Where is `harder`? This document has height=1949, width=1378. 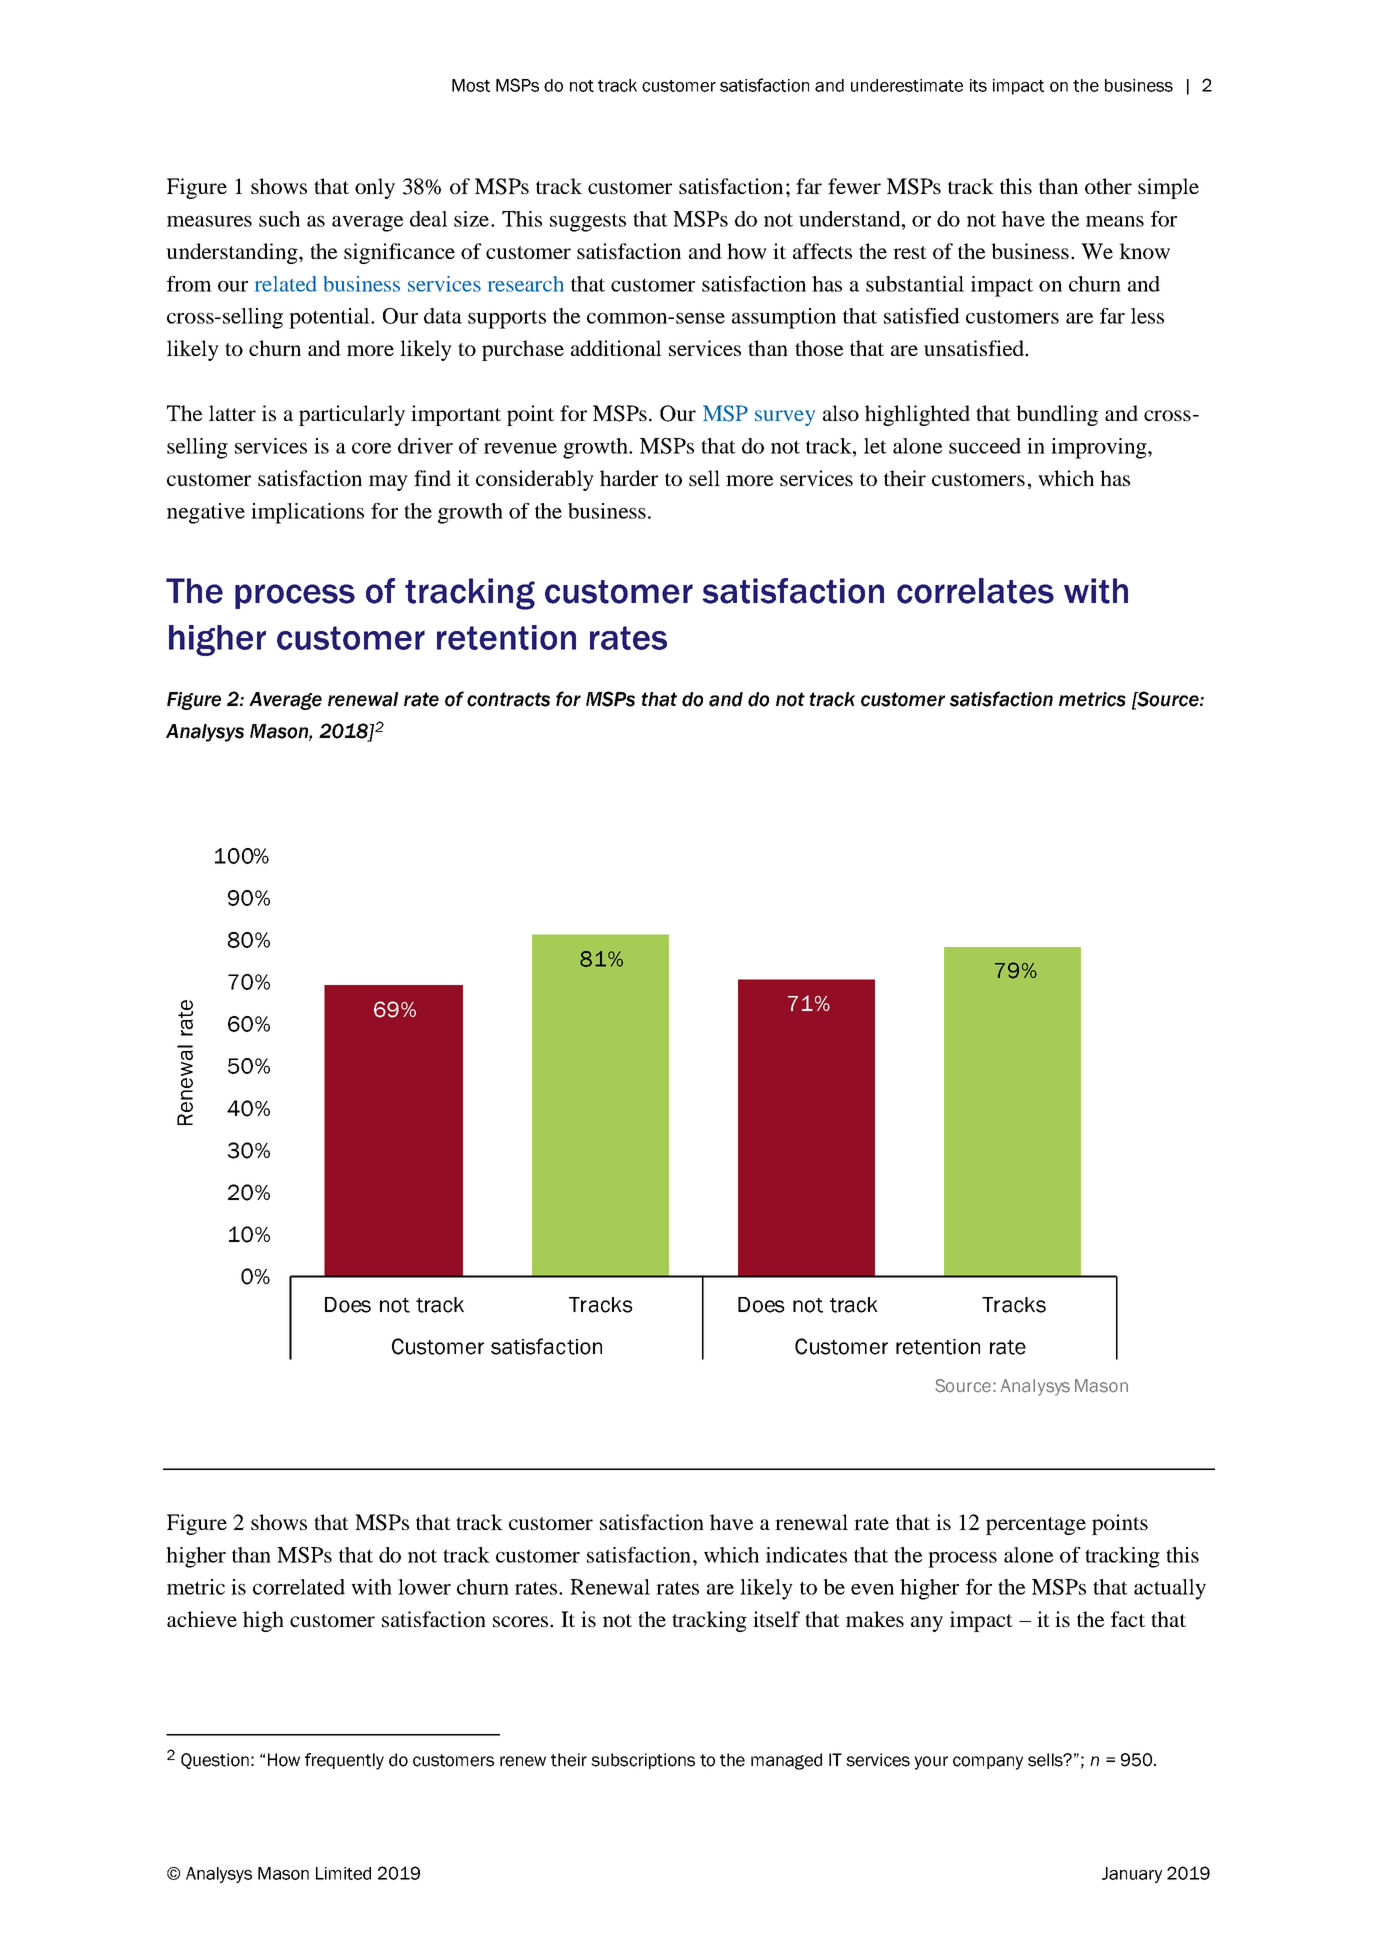
harder is located at coordinates (629, 478).
